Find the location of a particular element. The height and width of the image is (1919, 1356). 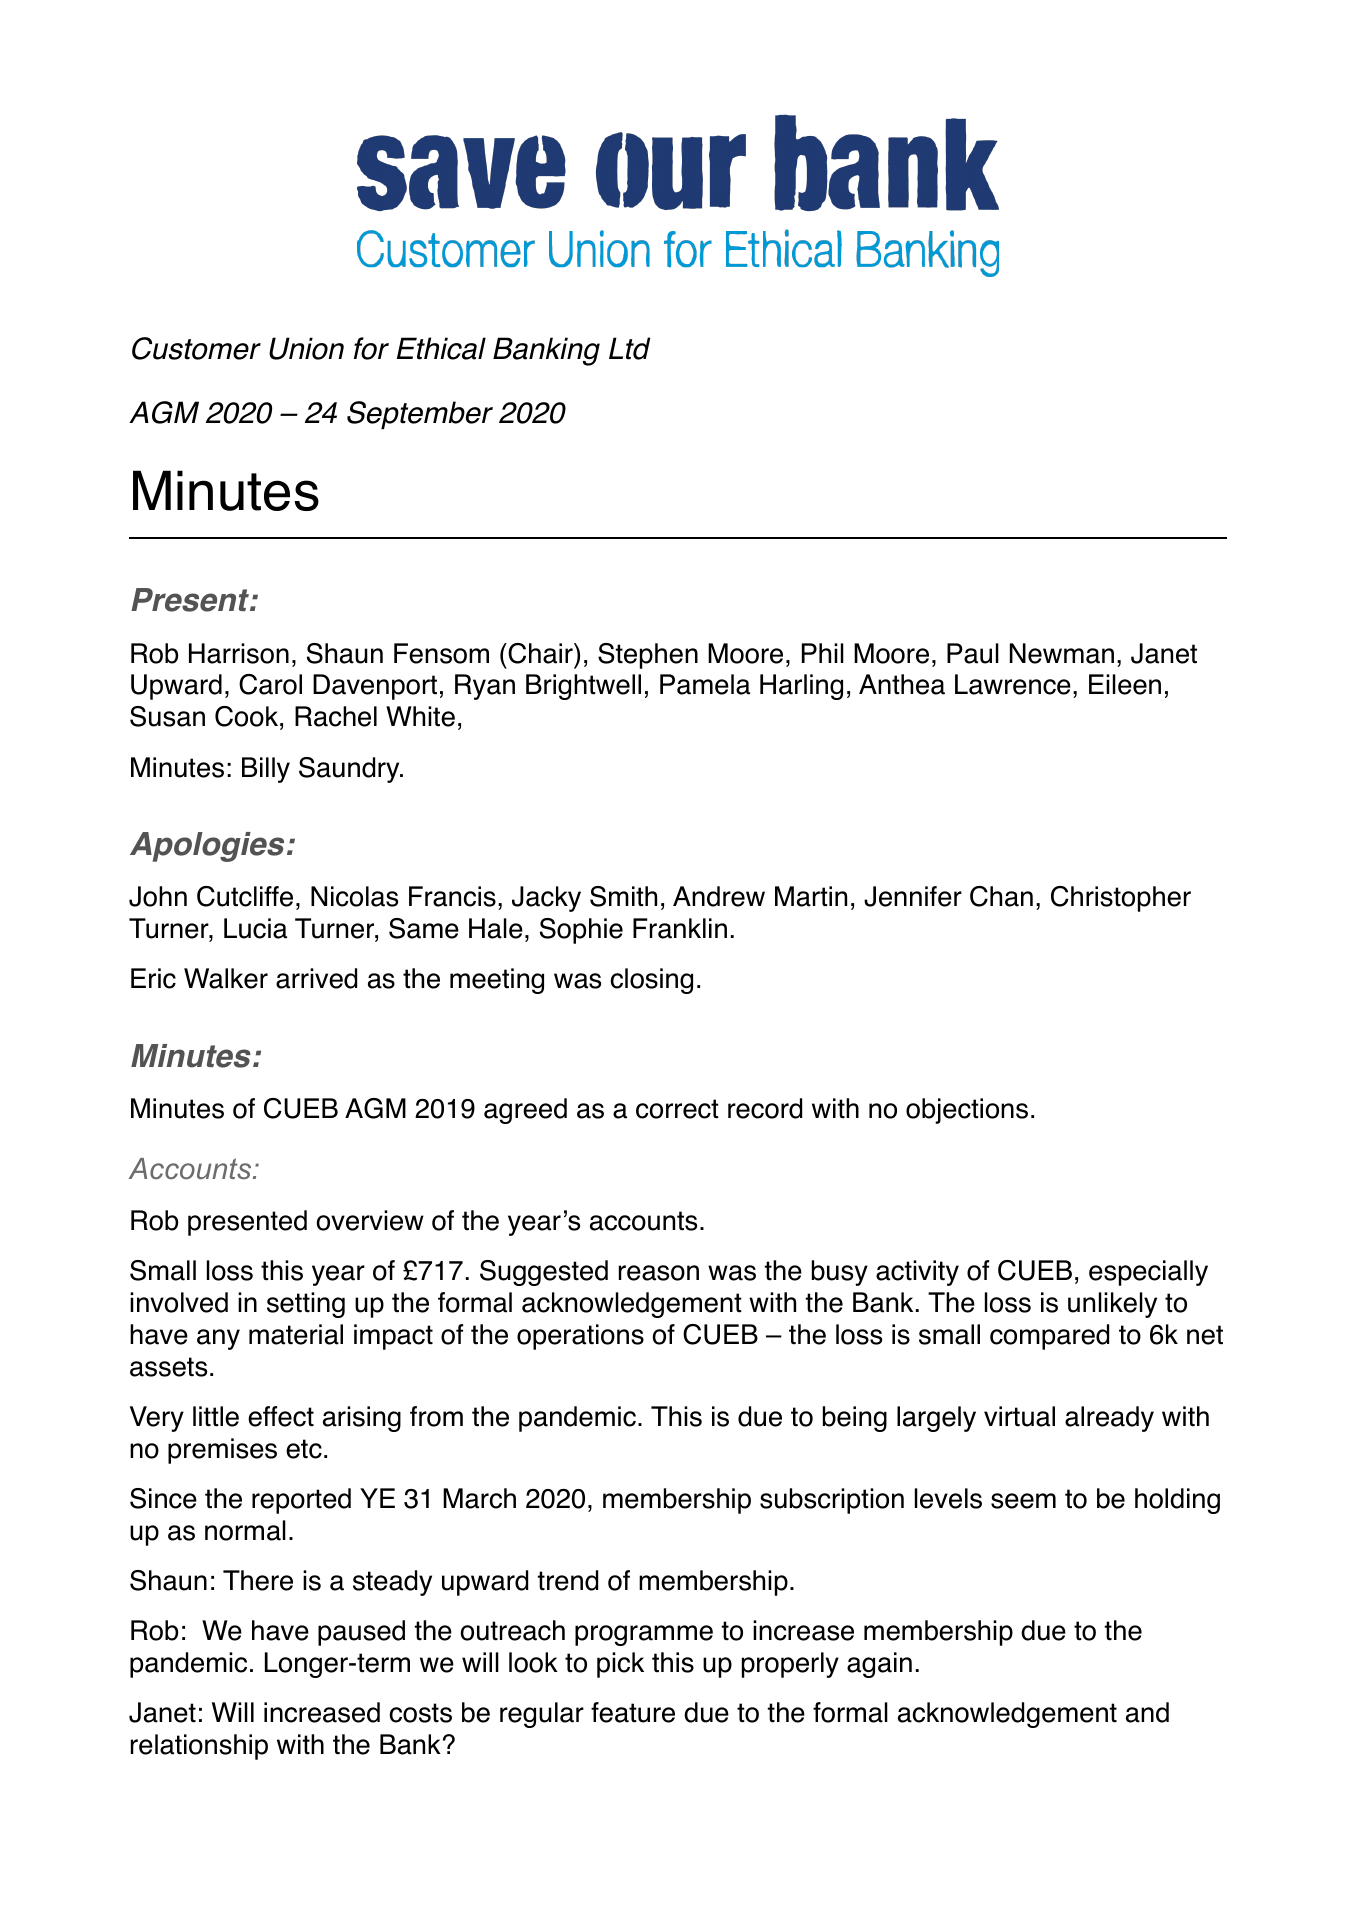

relationship is located at coordinates (199, 1747).
